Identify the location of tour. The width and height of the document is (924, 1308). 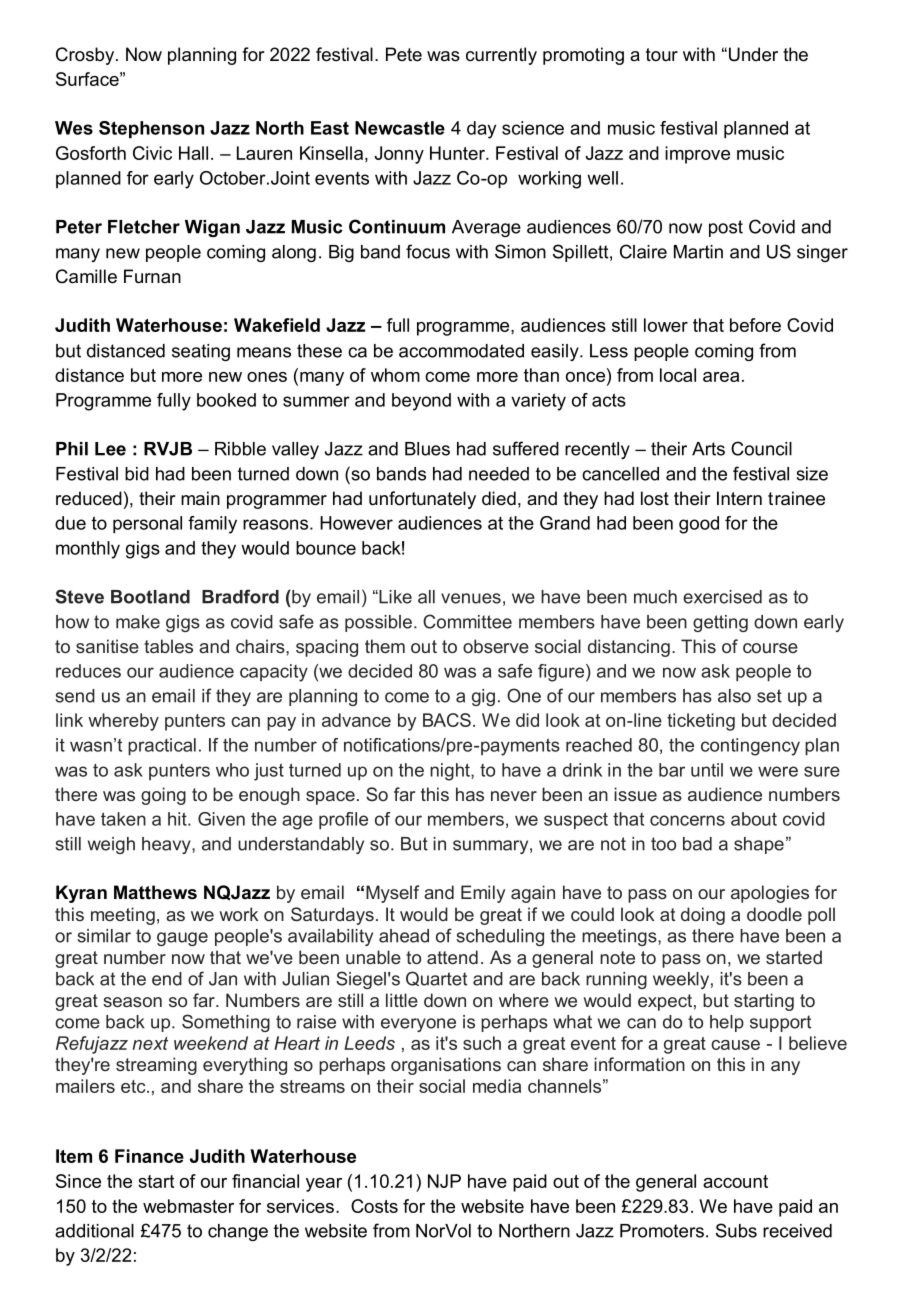
(662, 55).
